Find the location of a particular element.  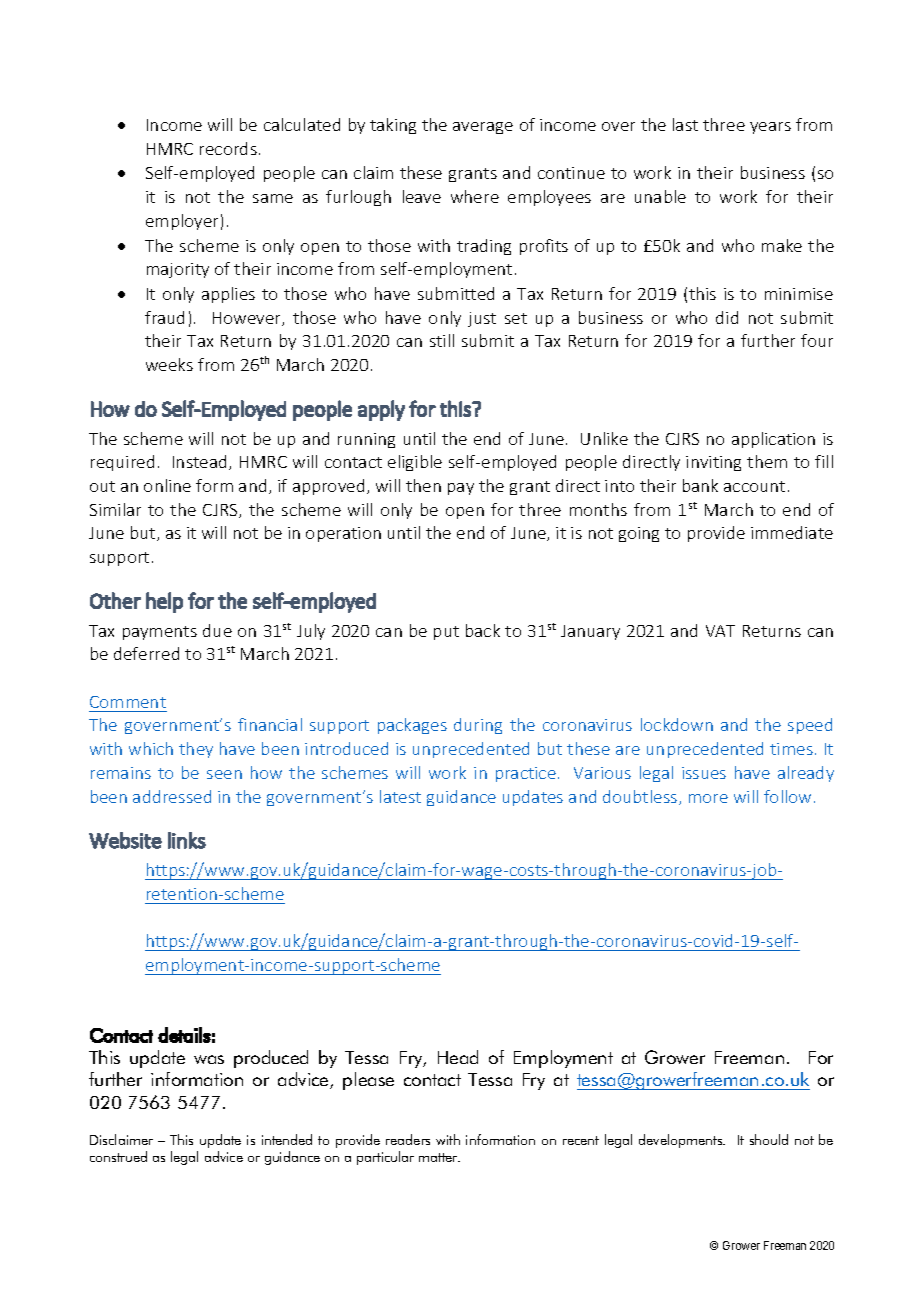

records is located at coordinates (228, 148).
